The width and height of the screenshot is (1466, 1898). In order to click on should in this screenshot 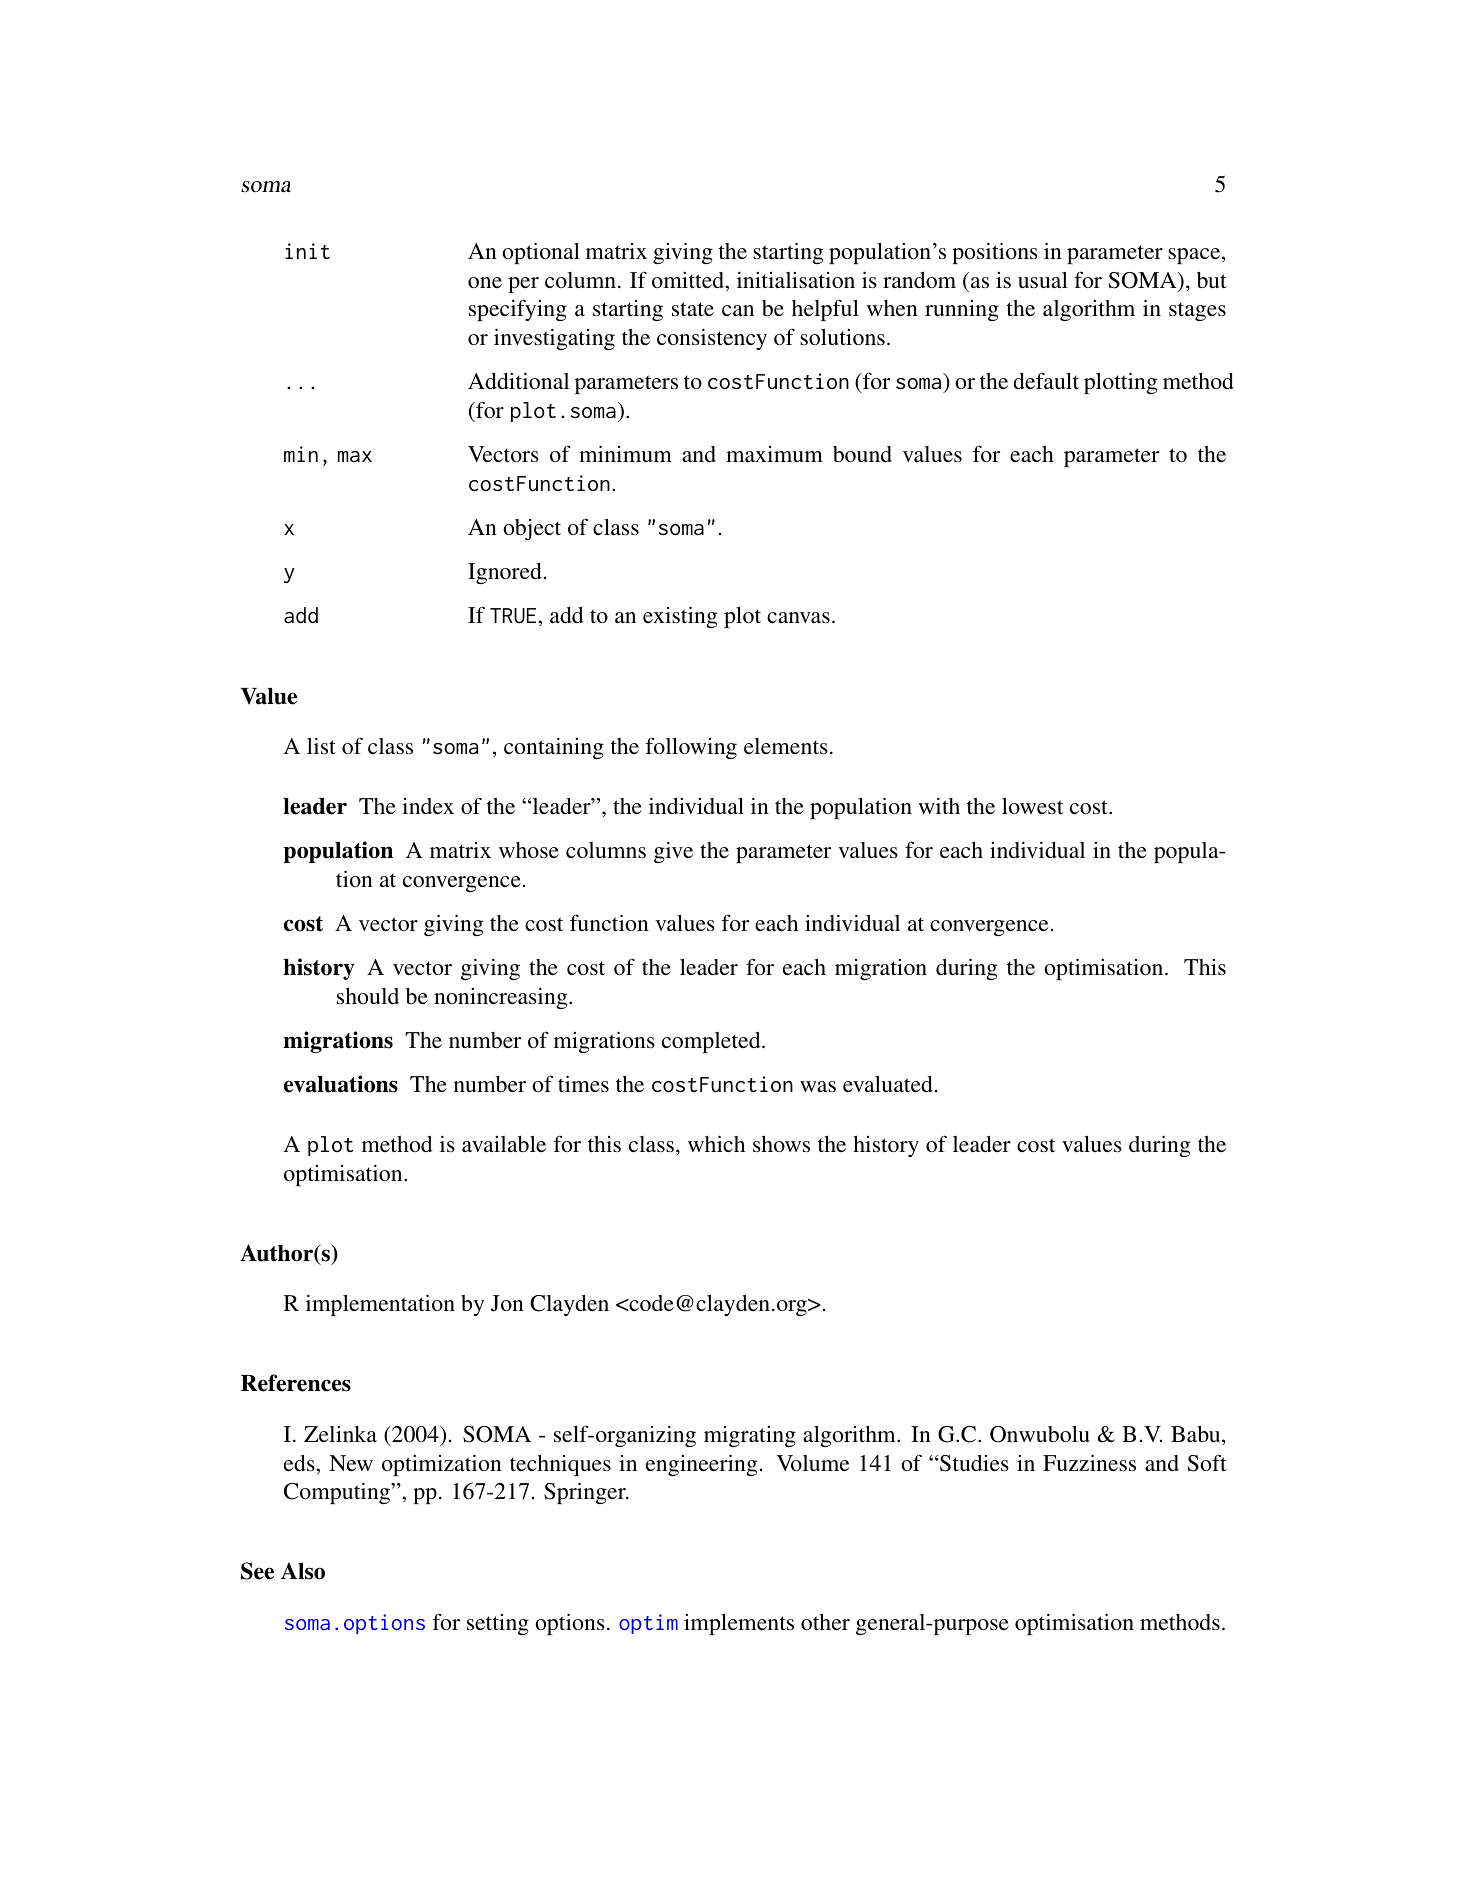, I will do `click(368, 996)`.
